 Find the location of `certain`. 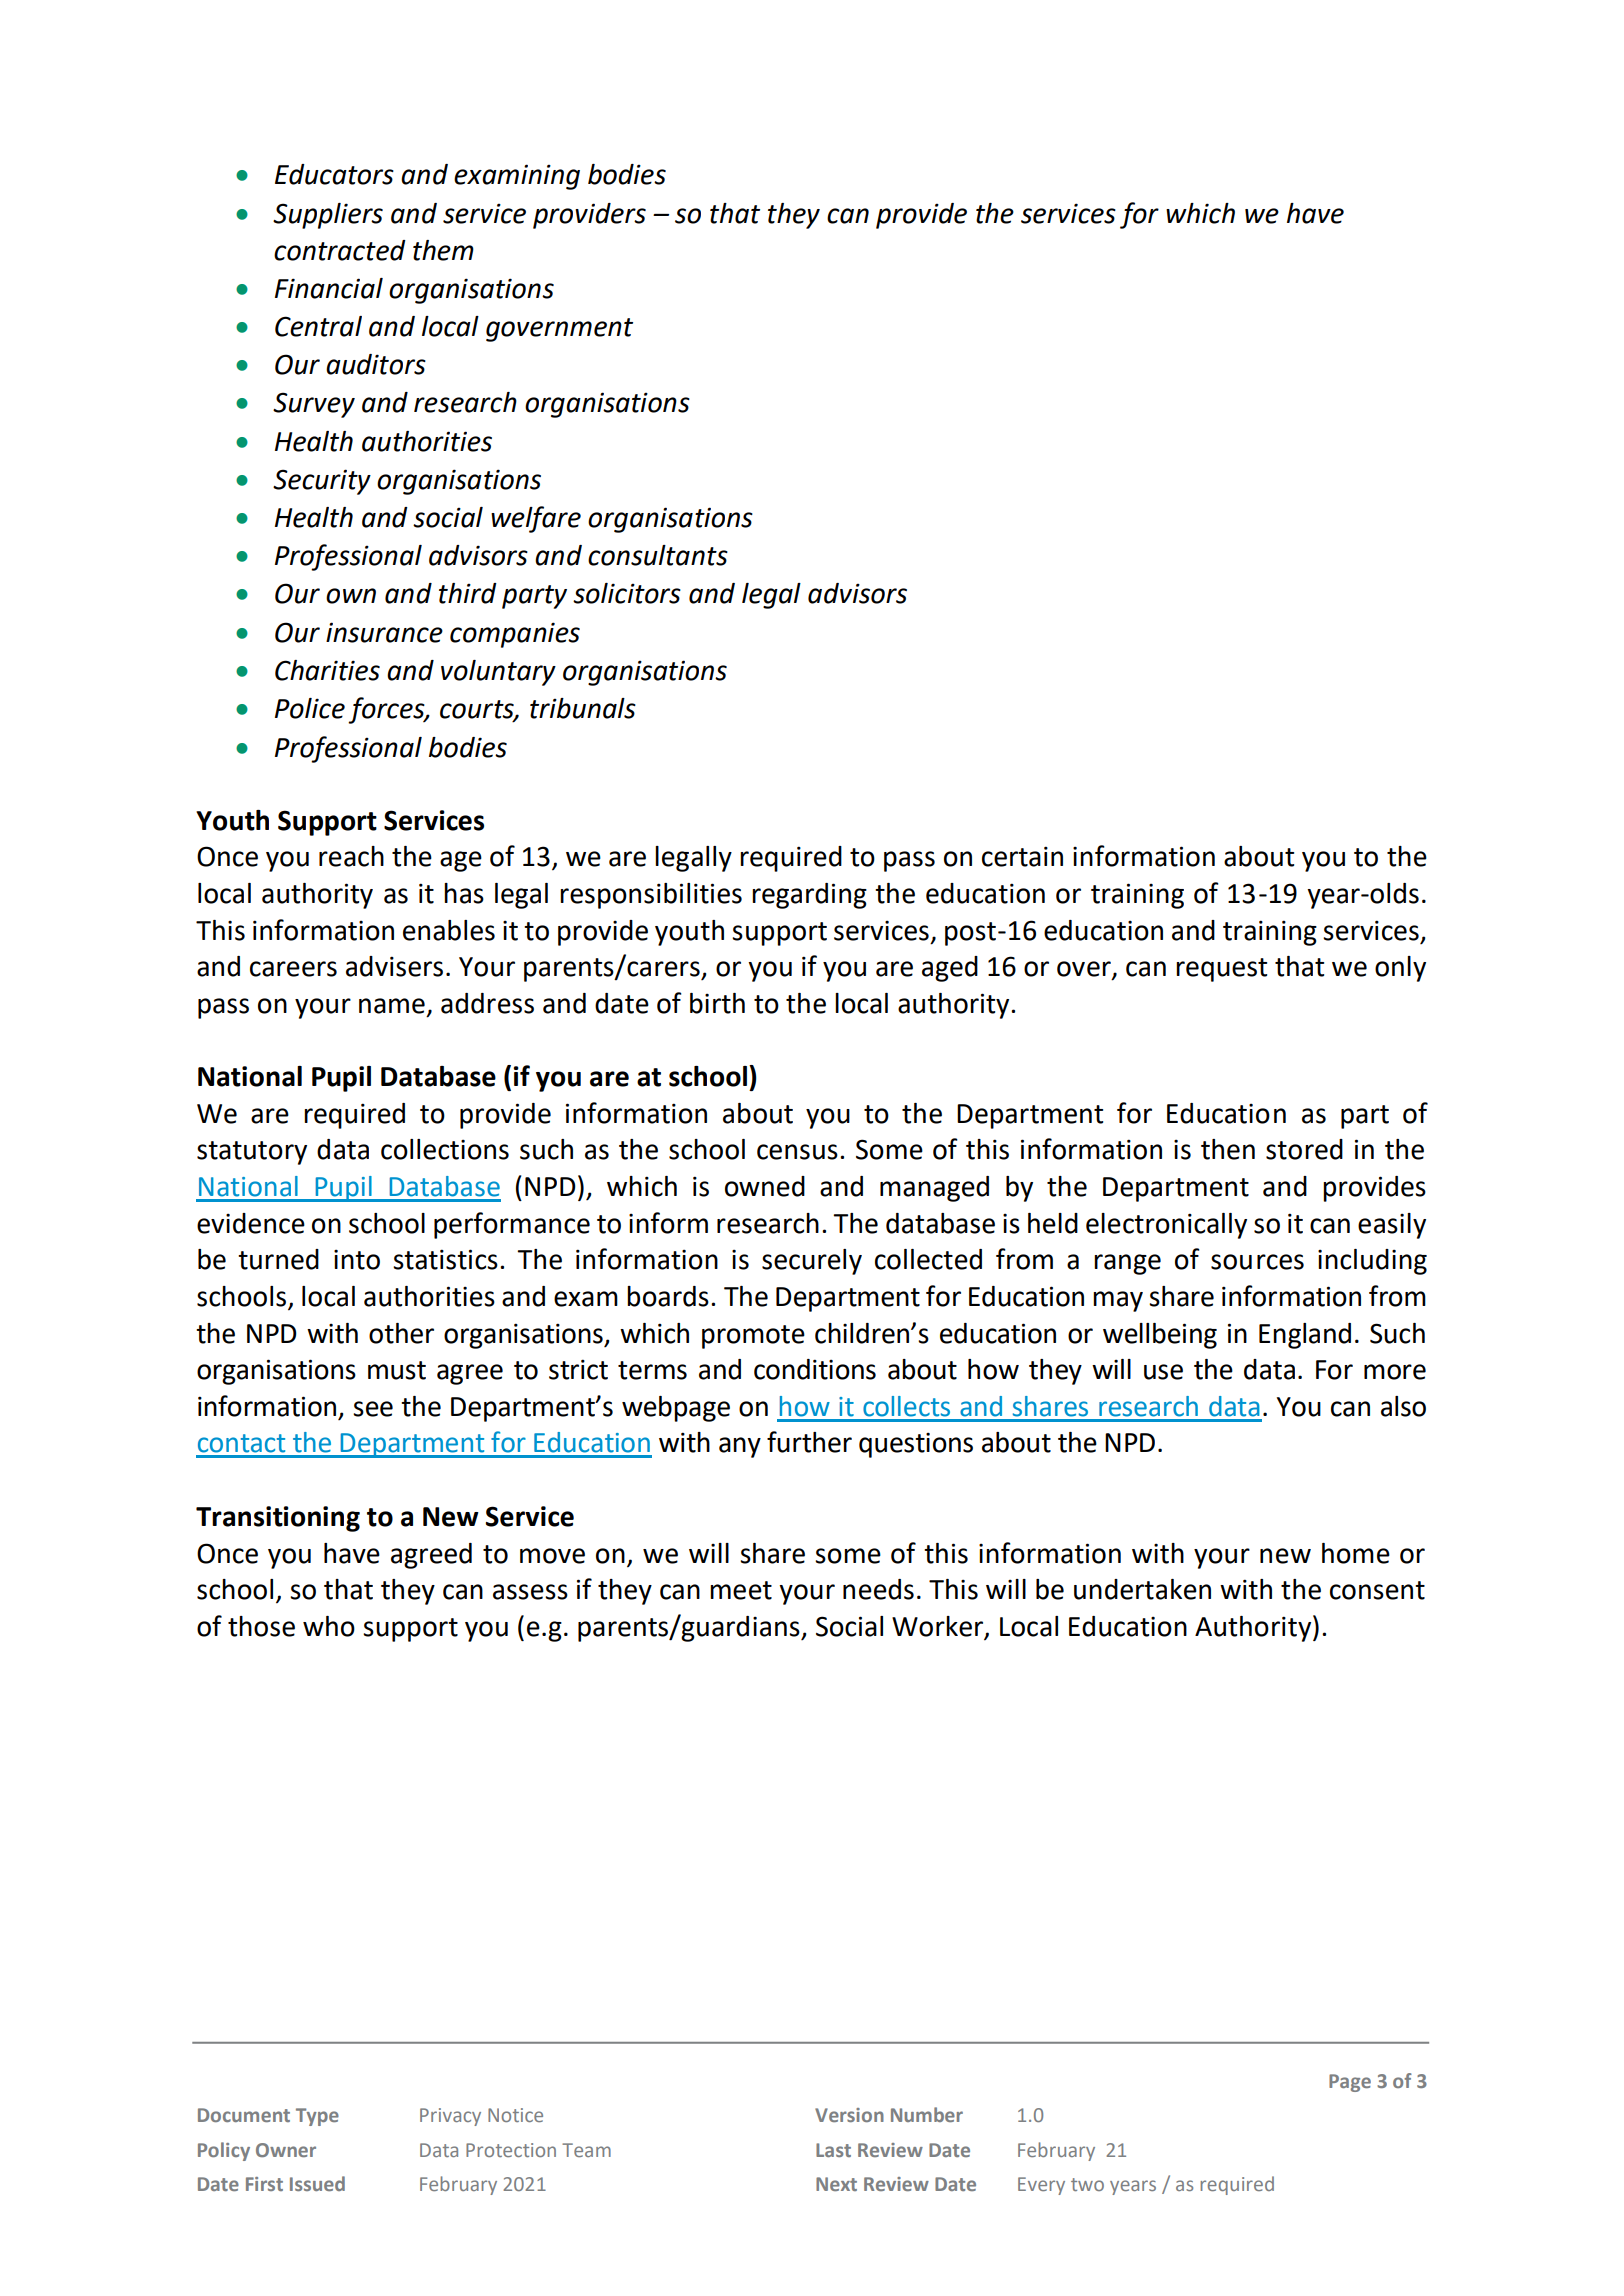

certain is located at coordinates (1022, 856).
